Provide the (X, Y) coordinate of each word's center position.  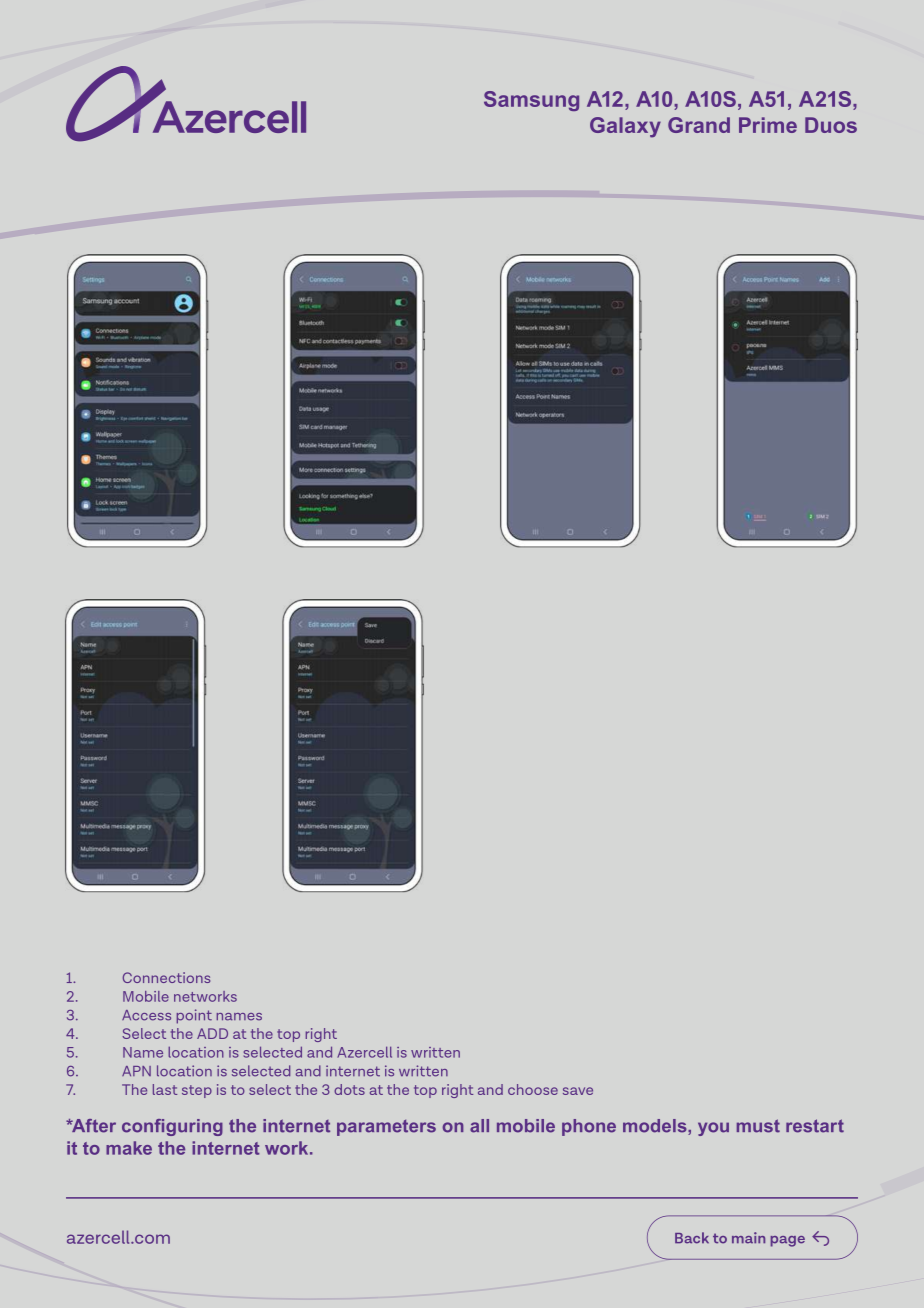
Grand (699, 125)
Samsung (531, 101)
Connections (166, 977)
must (758, 1126)
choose (533, 1089)
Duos (831, 125)
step (197, 1091)
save (578, 1091)
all (479, 1126)
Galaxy (625, 127)
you (713, 1129)
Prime (768, 125)
